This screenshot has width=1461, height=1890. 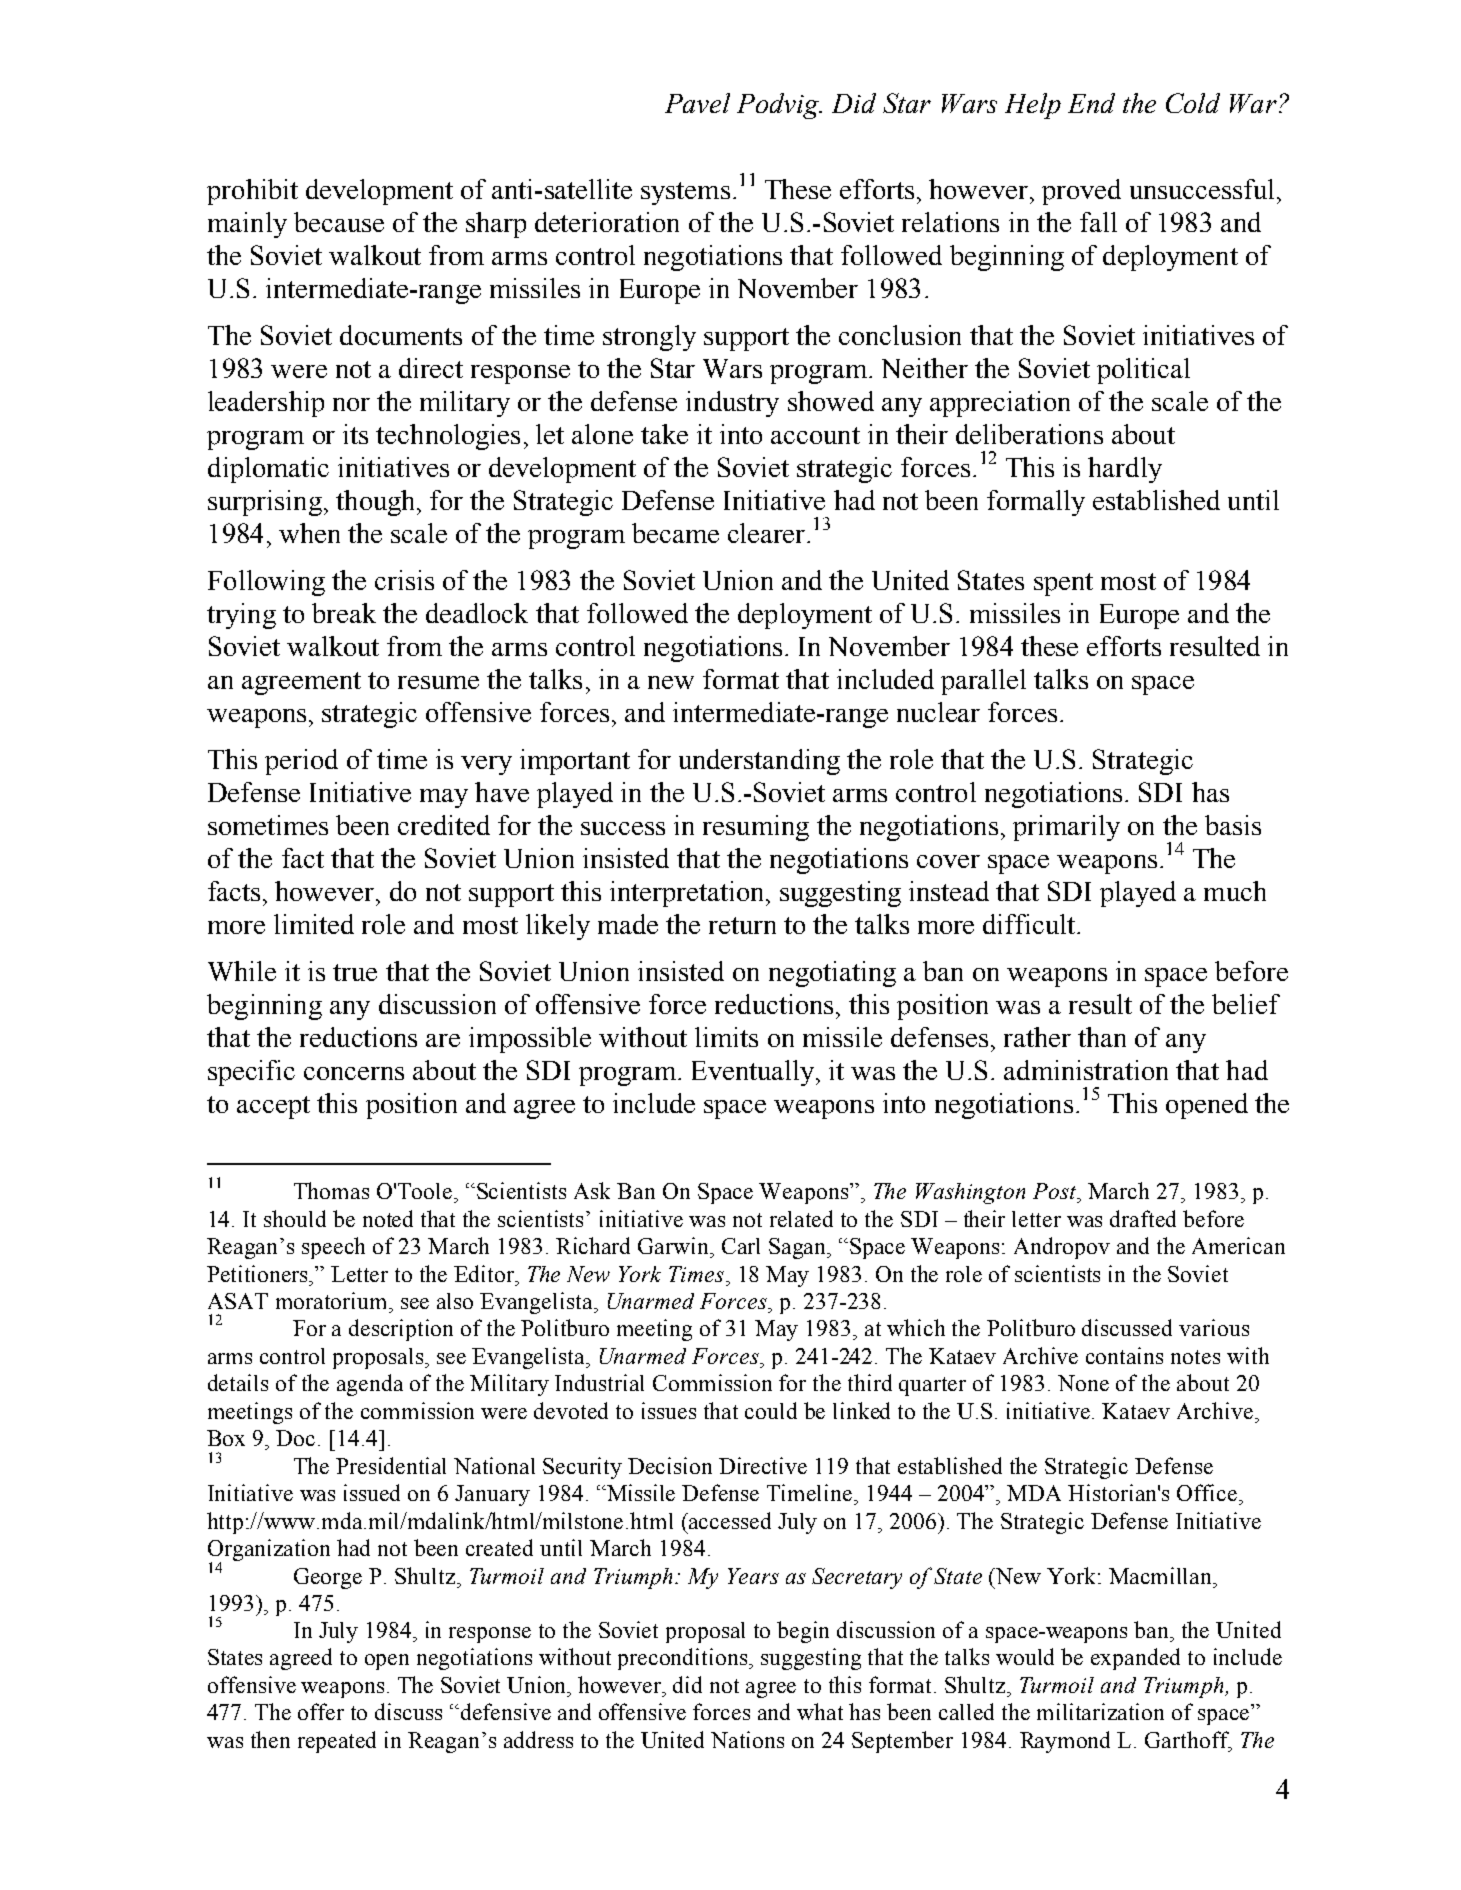 What do you see at coordinates (1086, 1070) in the screenshot?
I see `administration` at bounding box center [1086, 1070].
